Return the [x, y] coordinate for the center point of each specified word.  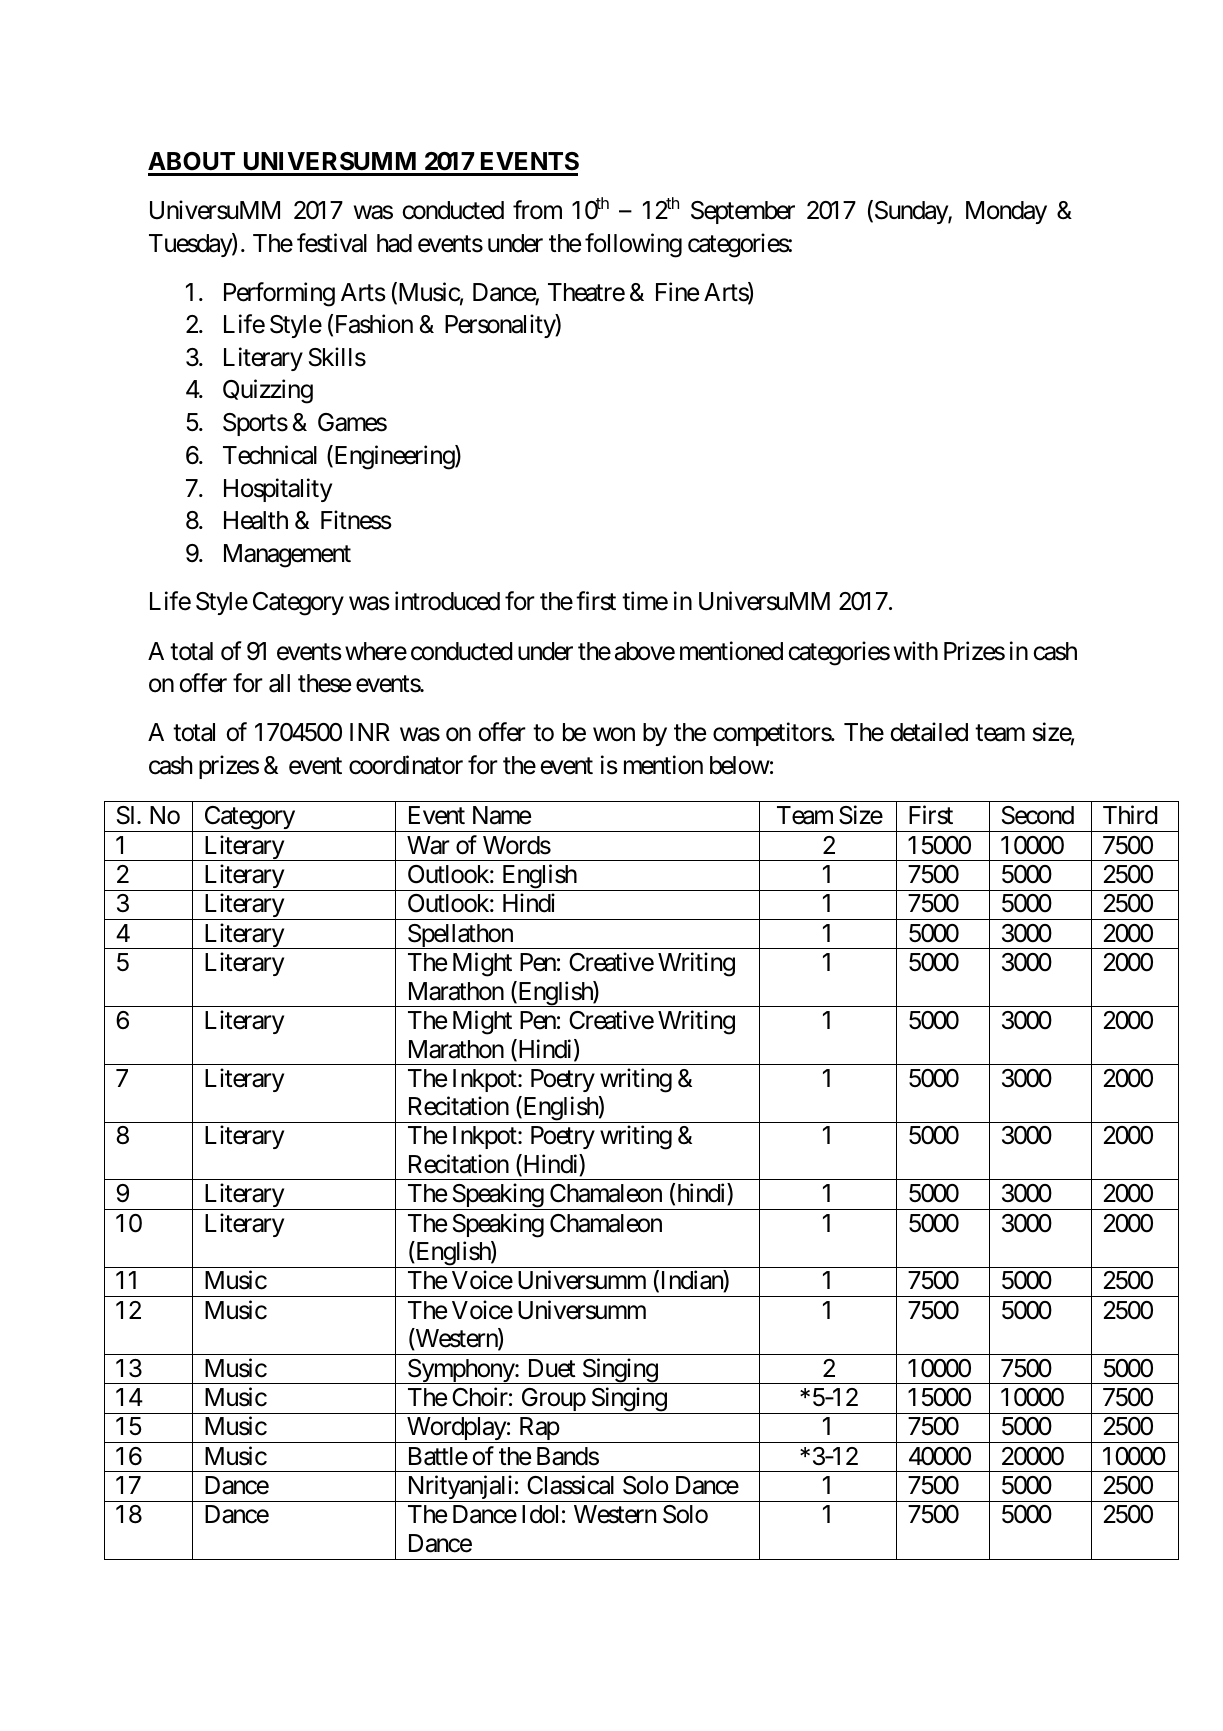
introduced [447, 601]
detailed [929, 732]
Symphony [461, 1371]
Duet [552, 1368]
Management [287, 556]
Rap [538, 1430]
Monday [1006, 212]
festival [332, 243]
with [916, 650]
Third [1130, 815]
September [743, 212]
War [428, 845]
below [740, 765]
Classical [570, 1485]
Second [1038, 815]
